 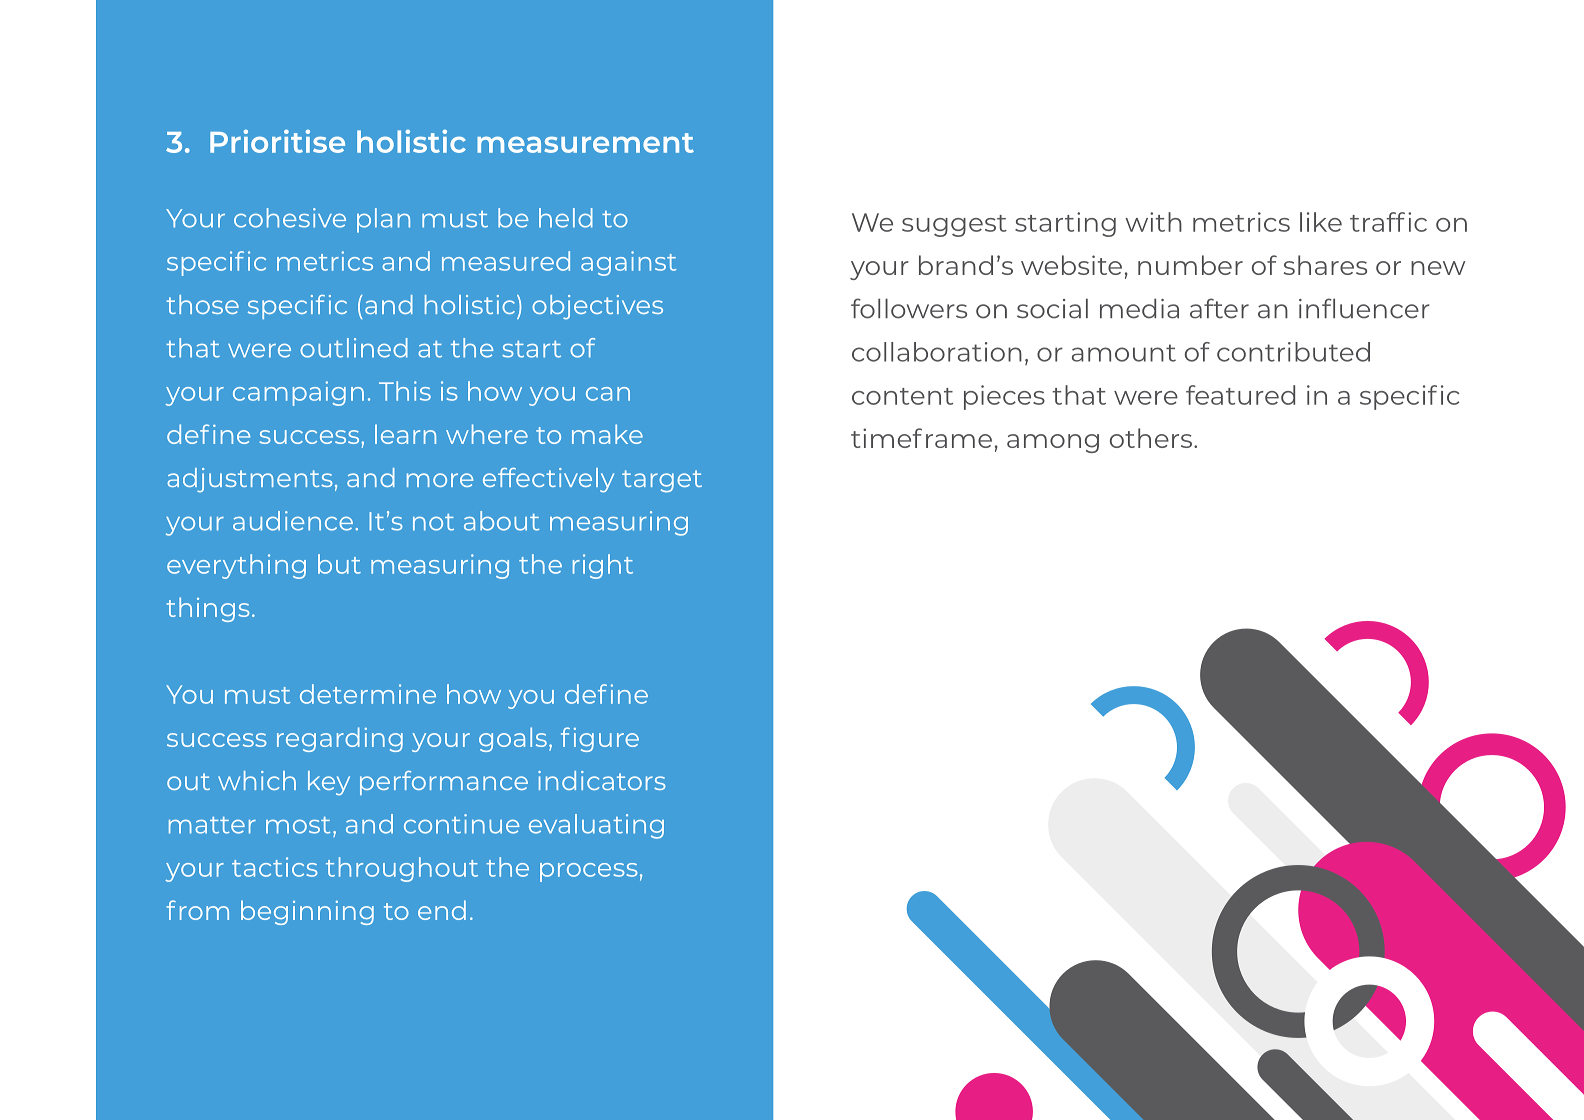 I want to click on contributed, so click(x=1293, y=352).
